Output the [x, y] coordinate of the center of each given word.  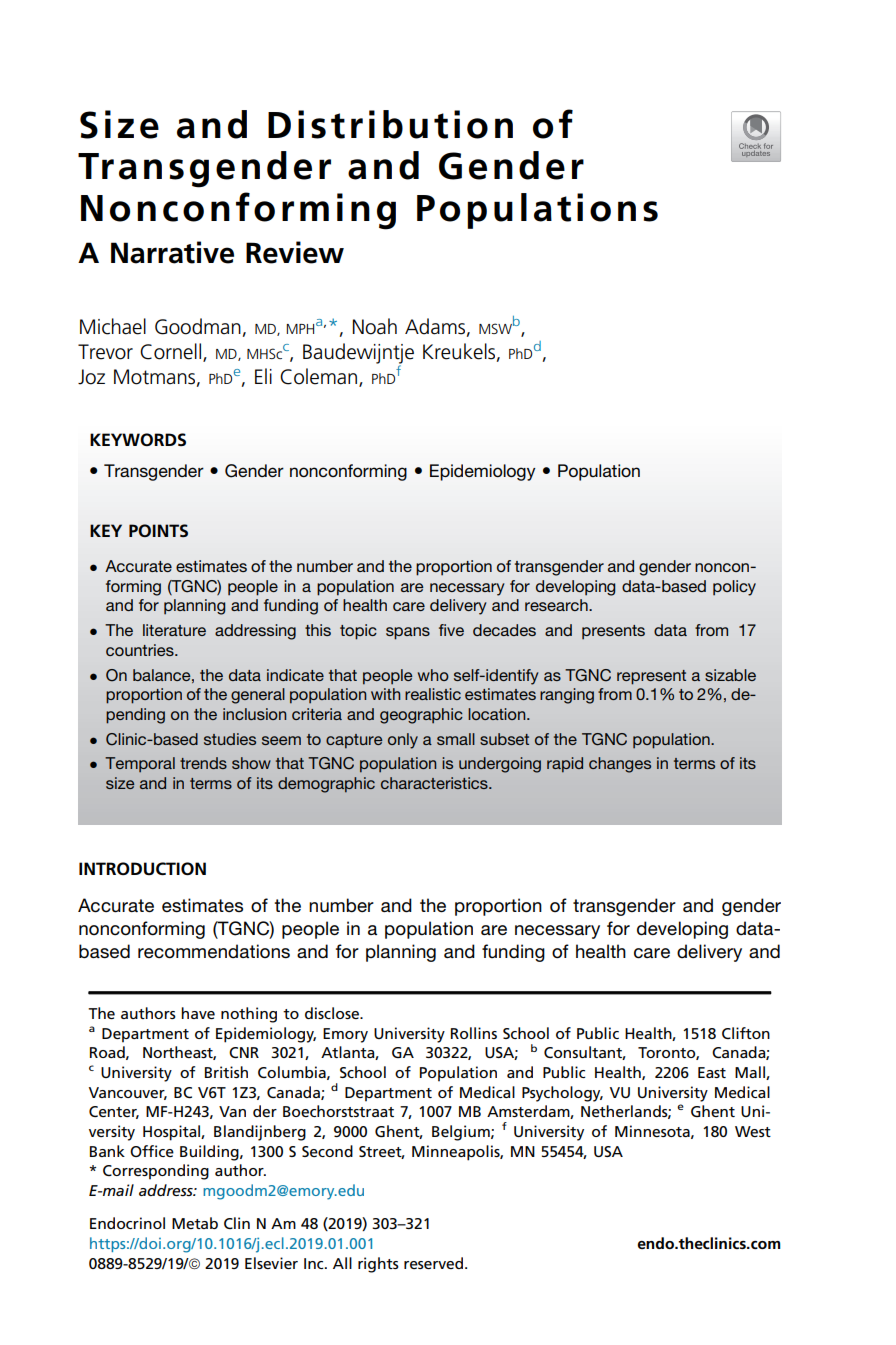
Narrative [172, 252]
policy [734, 588]
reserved [433, 1263]
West [753, 1131]
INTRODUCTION [142, 868]
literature [174, 630]
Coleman [320, 377]
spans [408, 633]
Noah [375, 326]
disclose [333, 1013]
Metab [195, 1223]
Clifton [746, 1033]
